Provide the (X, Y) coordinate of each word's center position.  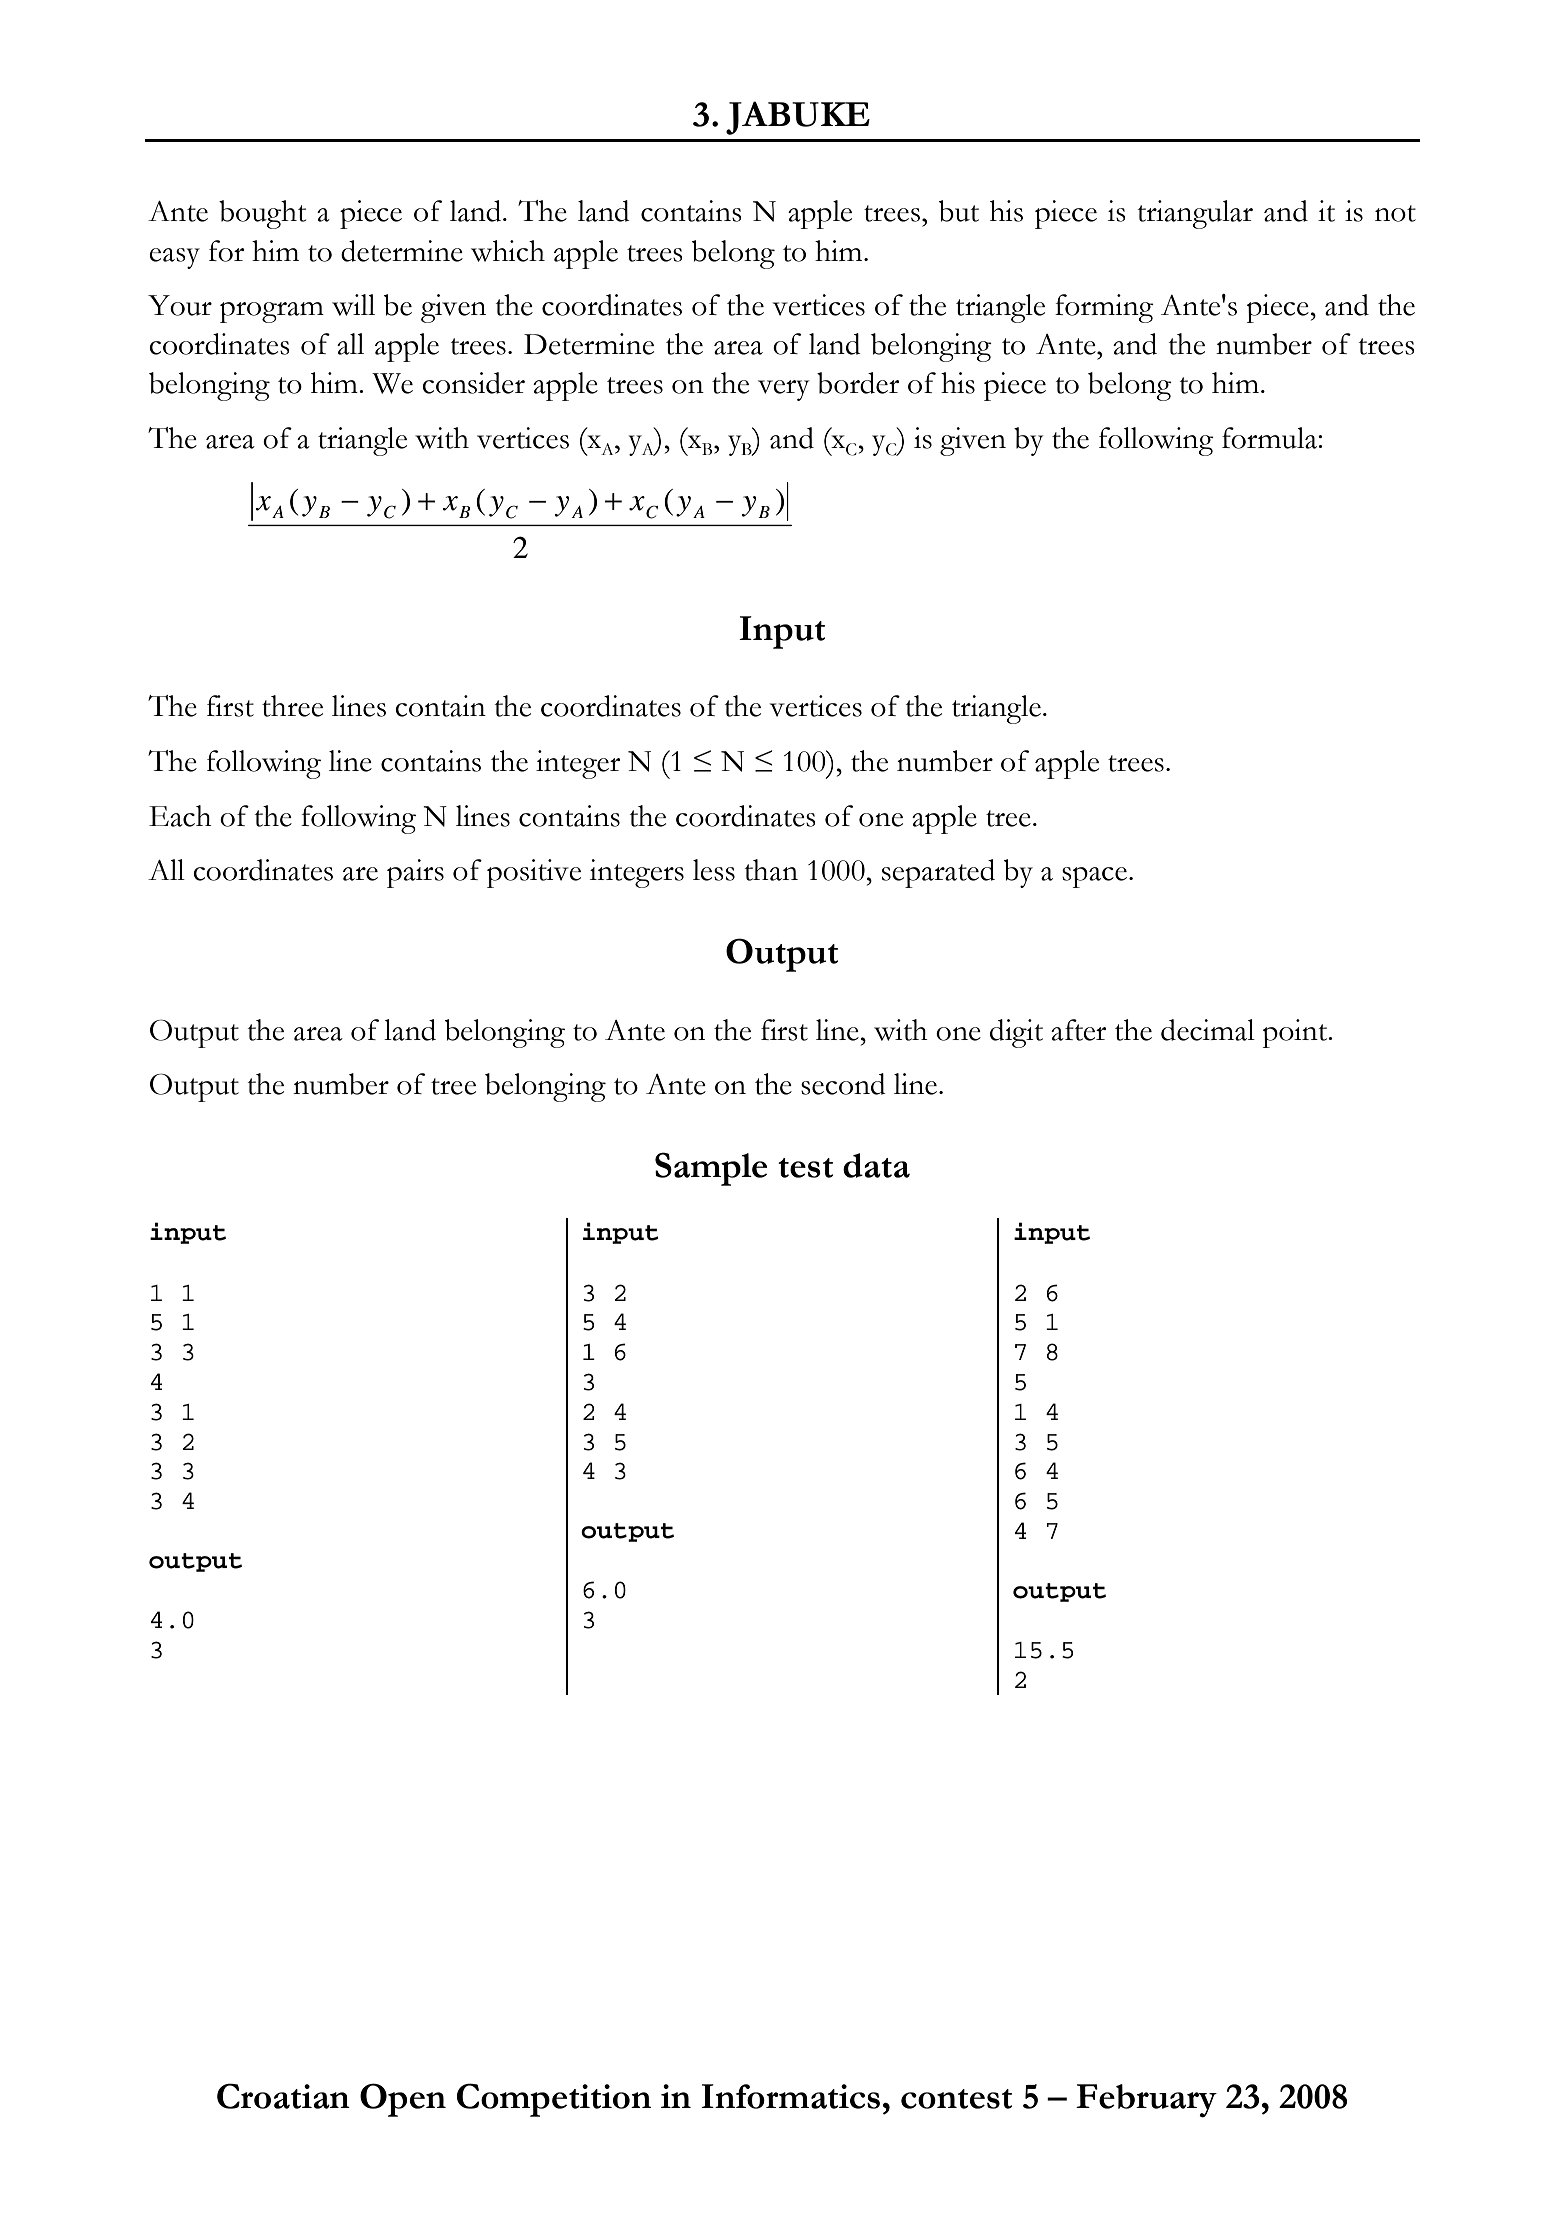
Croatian (283, 2096)
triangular (1195, 214)
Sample (711, 1169)
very (783, 390)
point (1296, 1033)
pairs (415, 873)
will (353, 305)
